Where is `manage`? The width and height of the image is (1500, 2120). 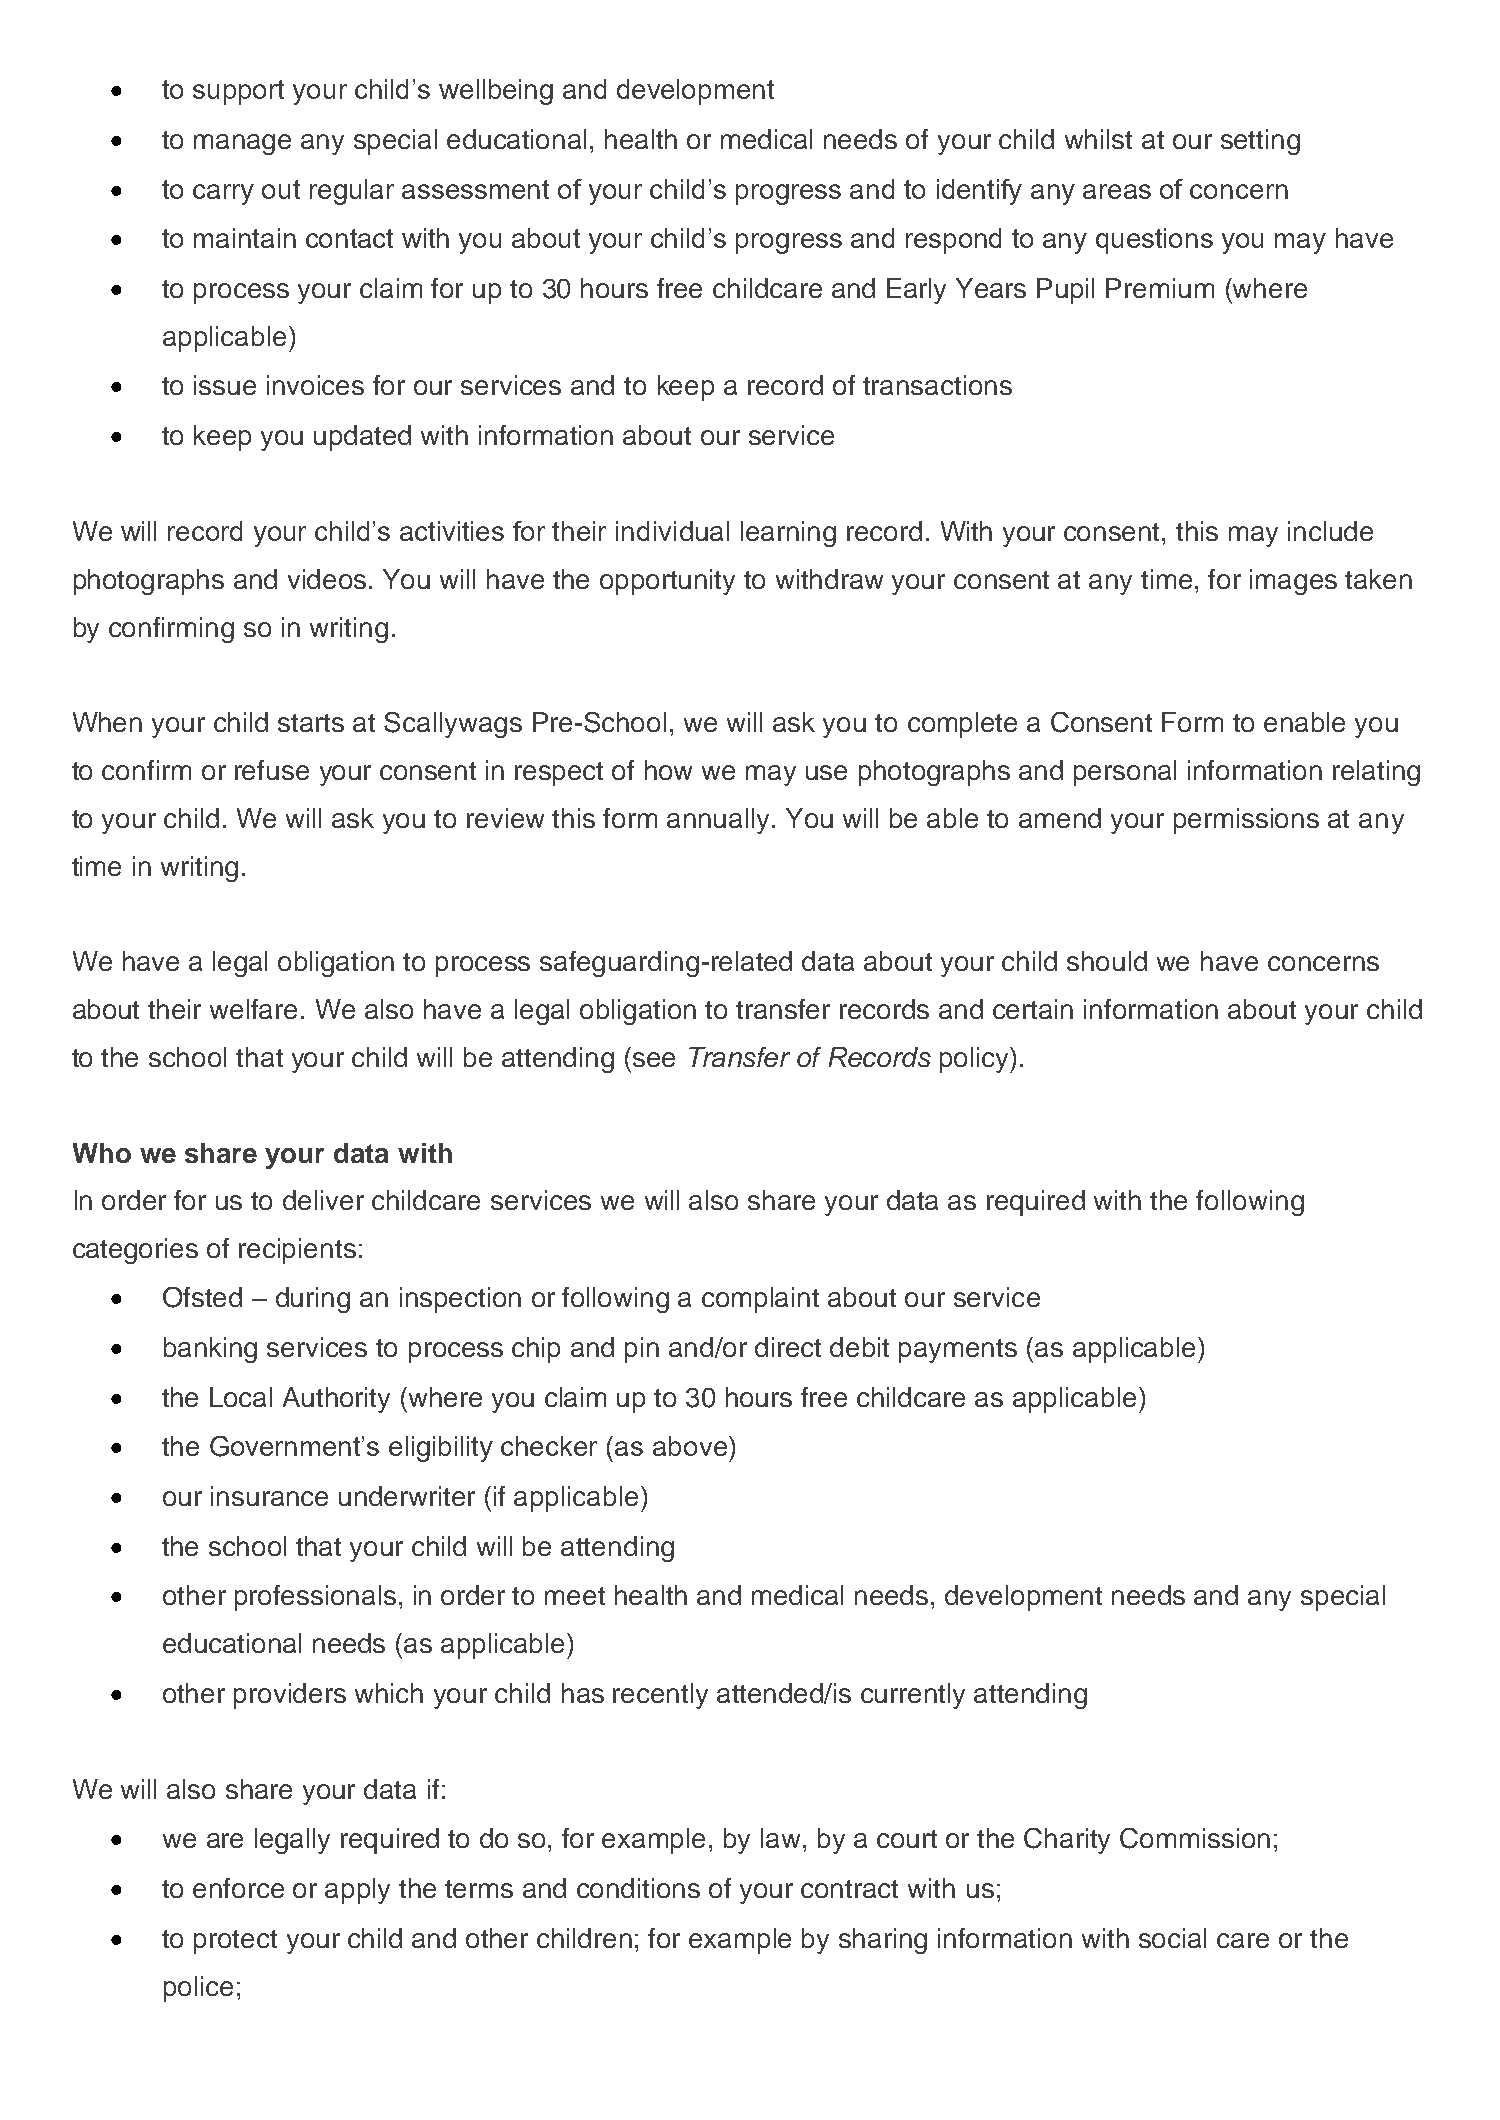
manage is located at coordinates (242, 144).
